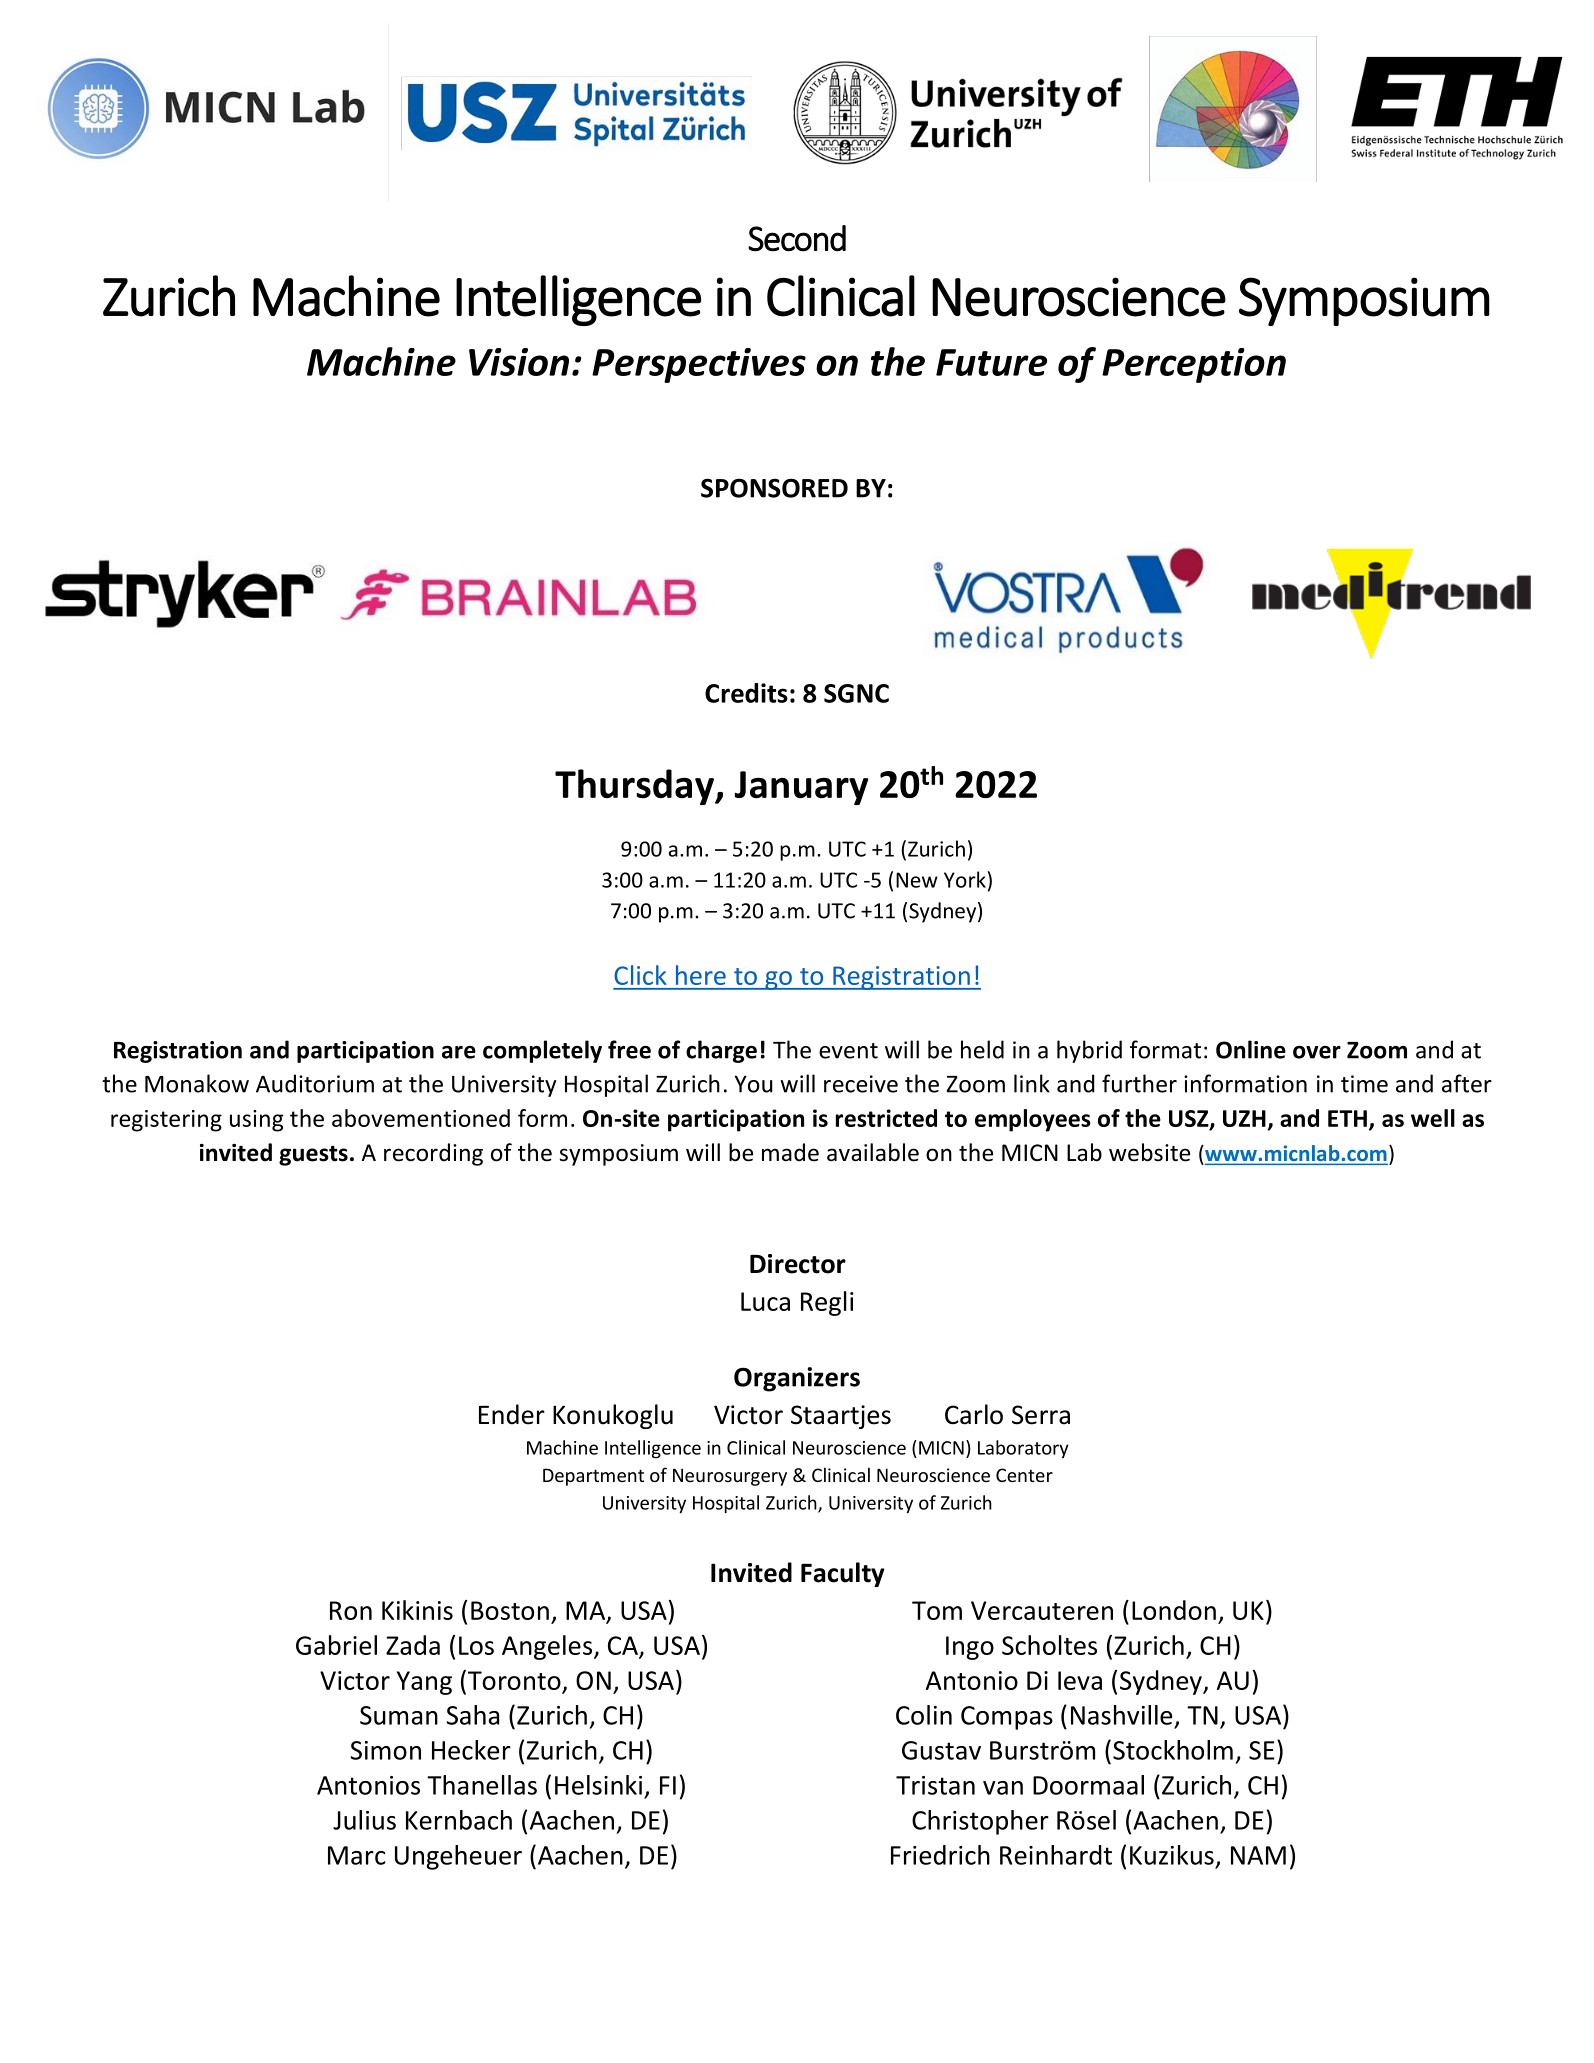 The width and height of the document is (1594, 2063). What do you see at coordinates (364, 1820) in the document?
I see `Julius` at bounding box center [364, 1820].
